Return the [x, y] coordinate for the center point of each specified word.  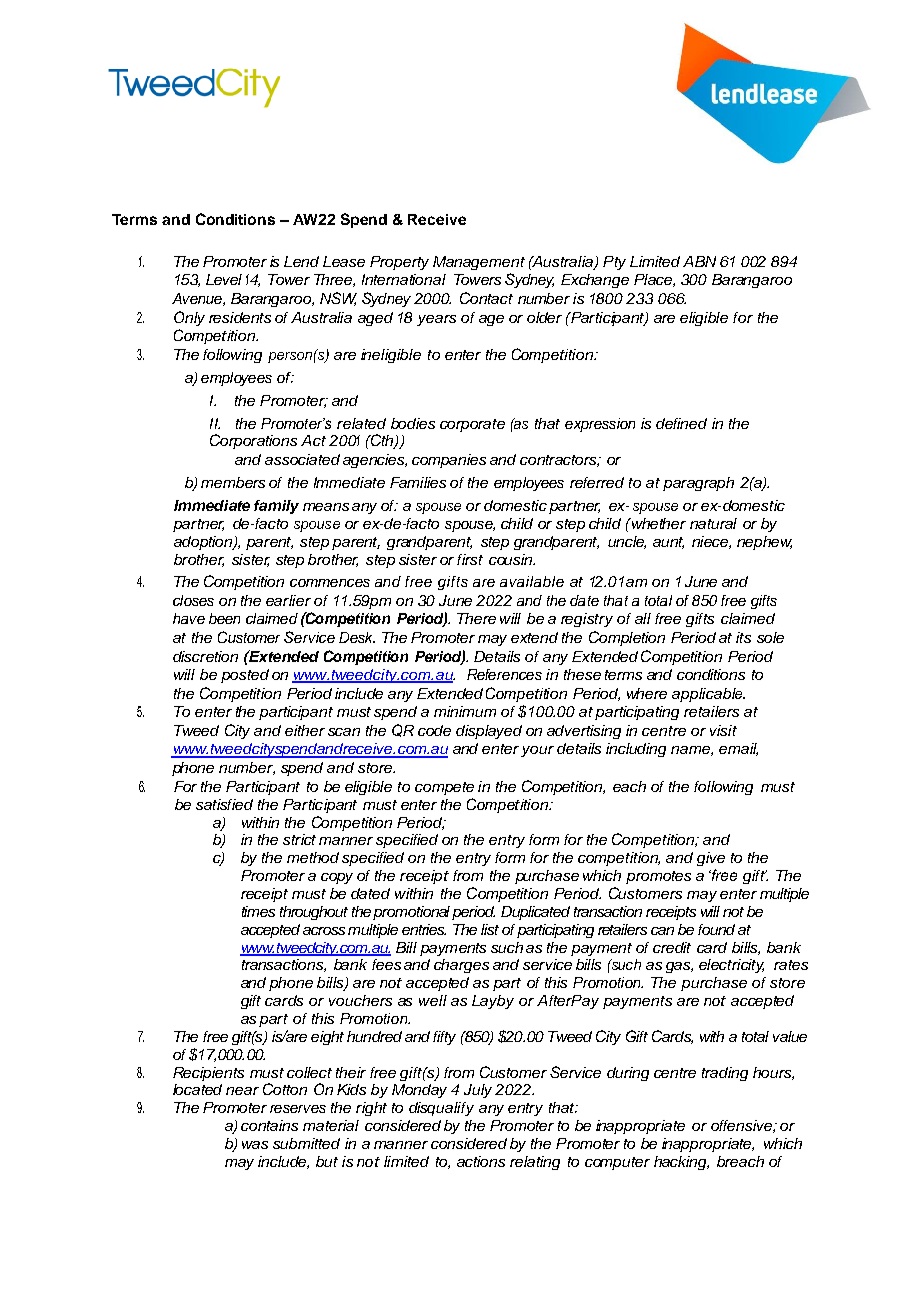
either [305, 730]
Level [224, 279]
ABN [699, 261]
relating [535, 1163]
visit [723, 730]
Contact [486, 298]
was [255, 1145]
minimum [465, 711]
